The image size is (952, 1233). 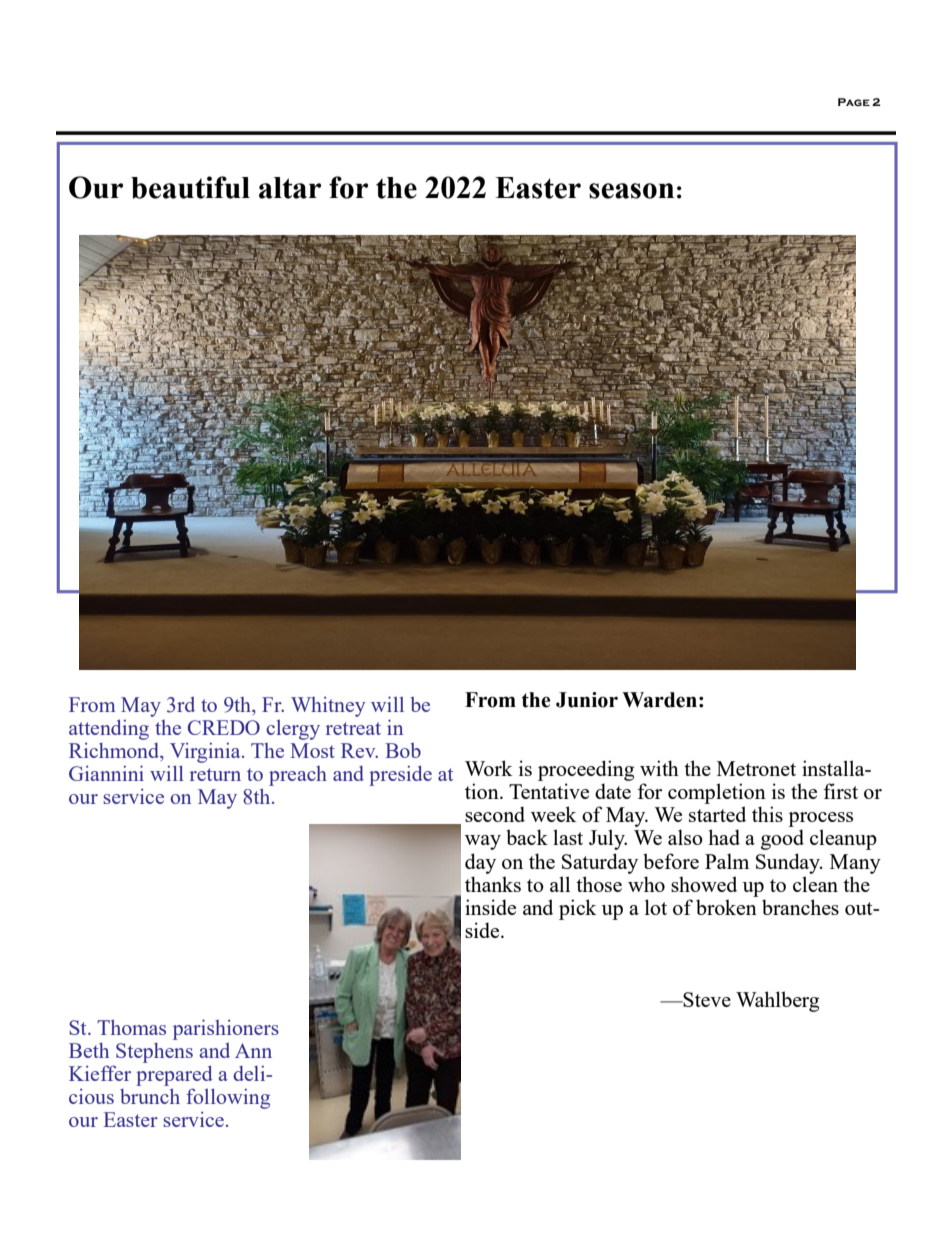 What do you see at coordinates (659, 768) in the screenshot?
I see `with` at bounding box center [659, 768].
